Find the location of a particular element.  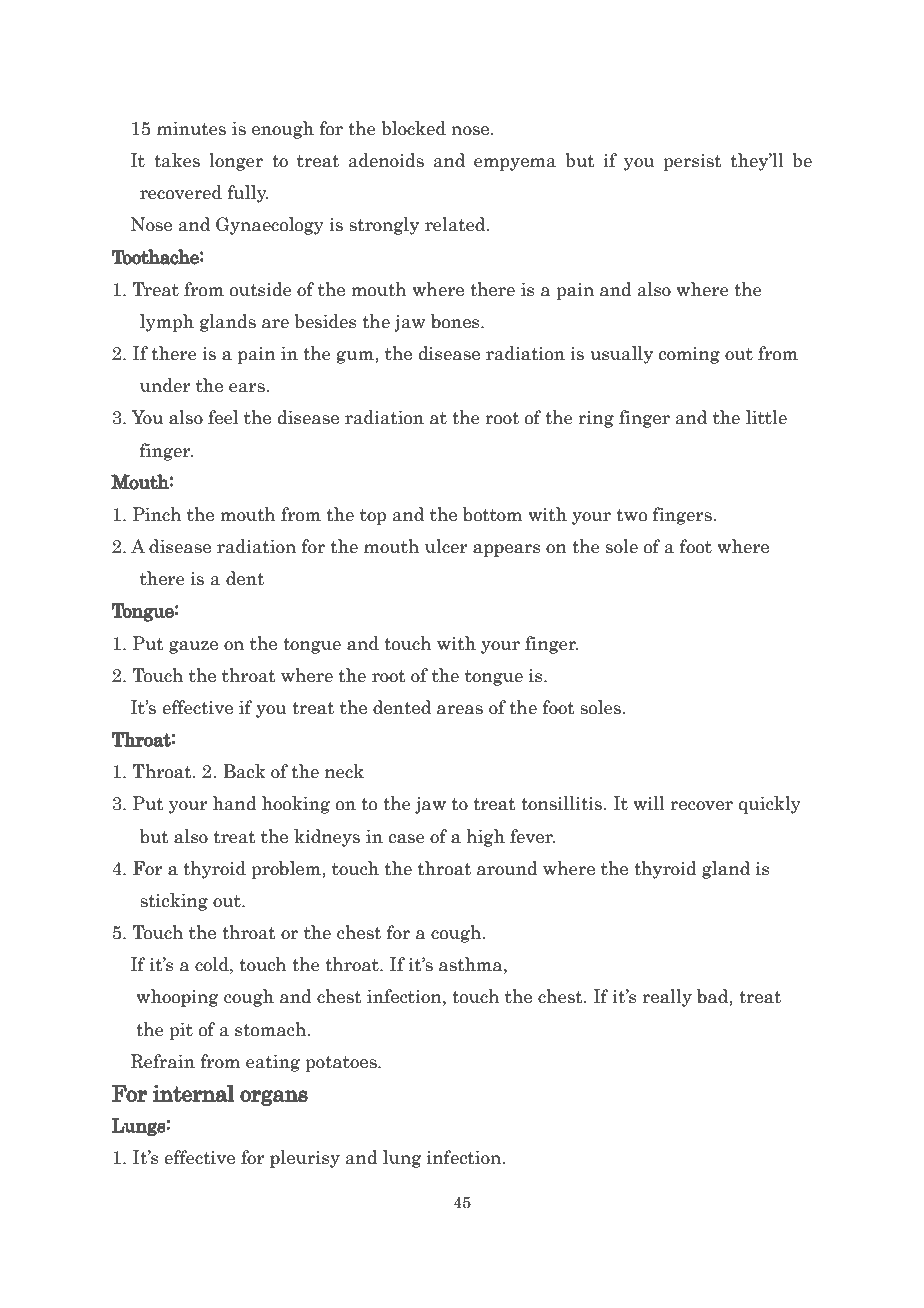

bones is located at coordinates (456, 321).
